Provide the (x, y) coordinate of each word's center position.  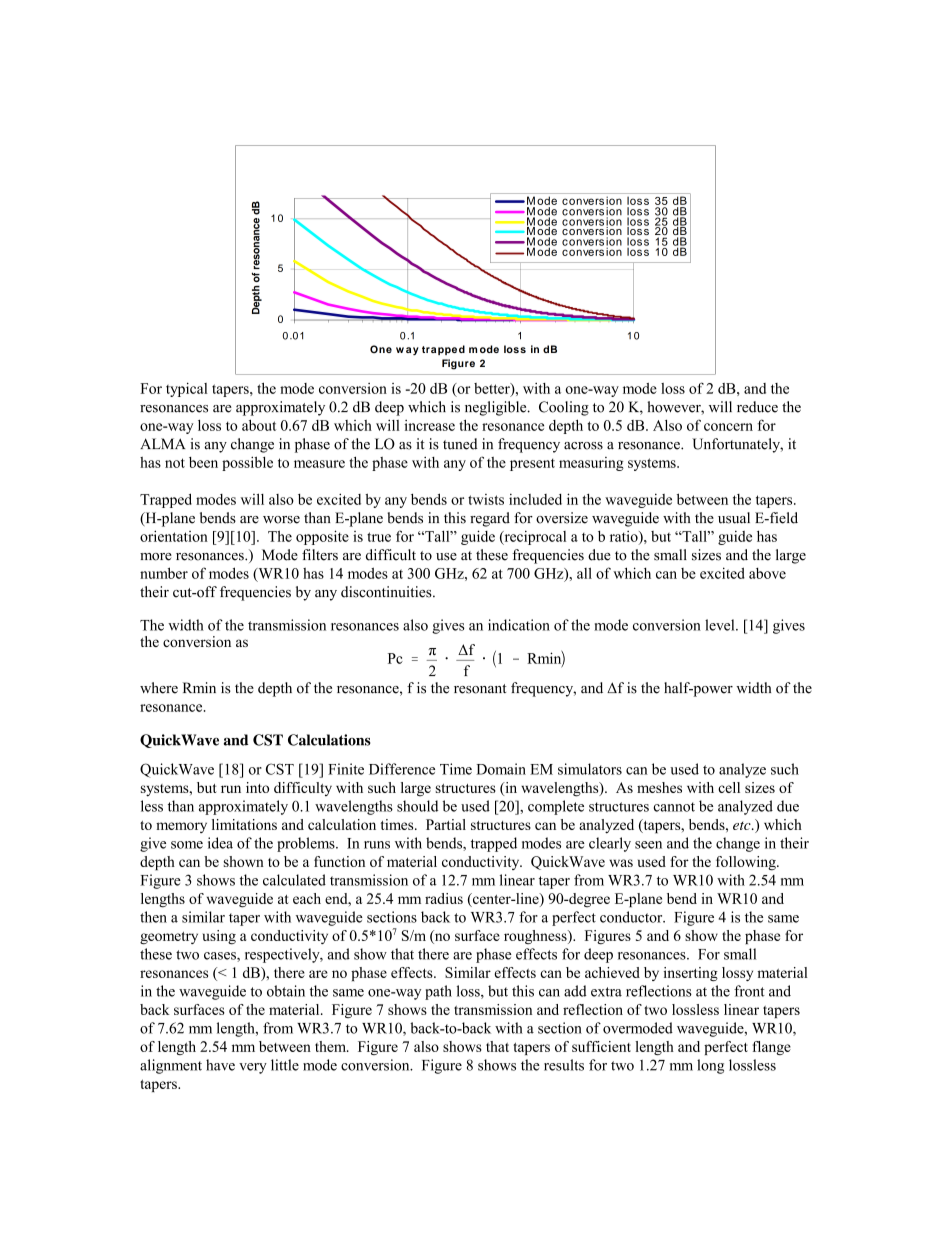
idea (220, 843)
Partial (446, 824)
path (438, 992)
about (259, 425)
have (220, 1065)
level (721, 625)
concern (728, 427)
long (710, 1066)
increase (429, 425)
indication (519, 625)
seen (648, 845)
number (164, 573)
